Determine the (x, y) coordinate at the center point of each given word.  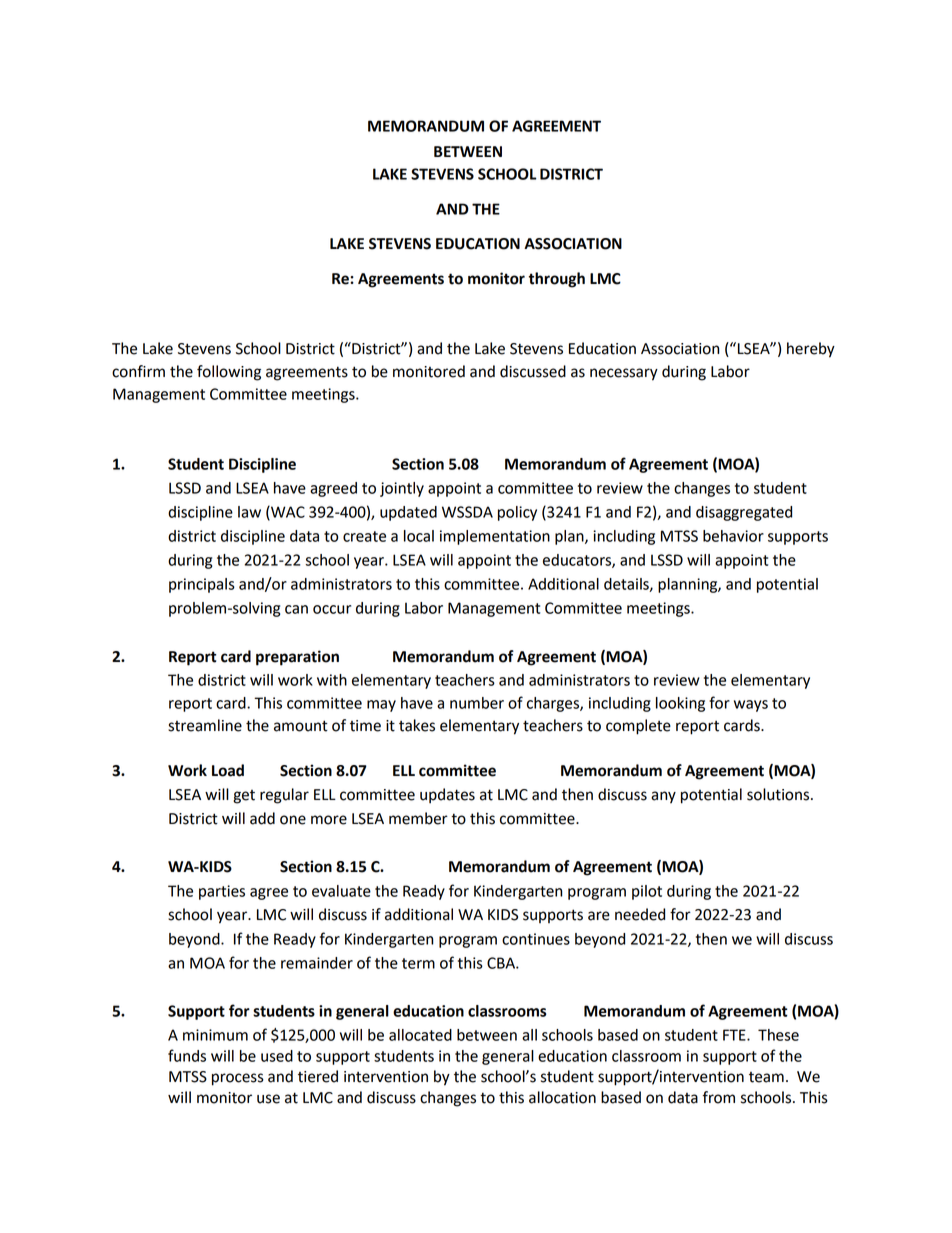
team (766, 1077)
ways (751, 706)
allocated (420, 1035)
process (238, 1079)
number (477, 703)
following (229, 373)
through (557, 280)
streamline (205, 725)
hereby (811, 350)
